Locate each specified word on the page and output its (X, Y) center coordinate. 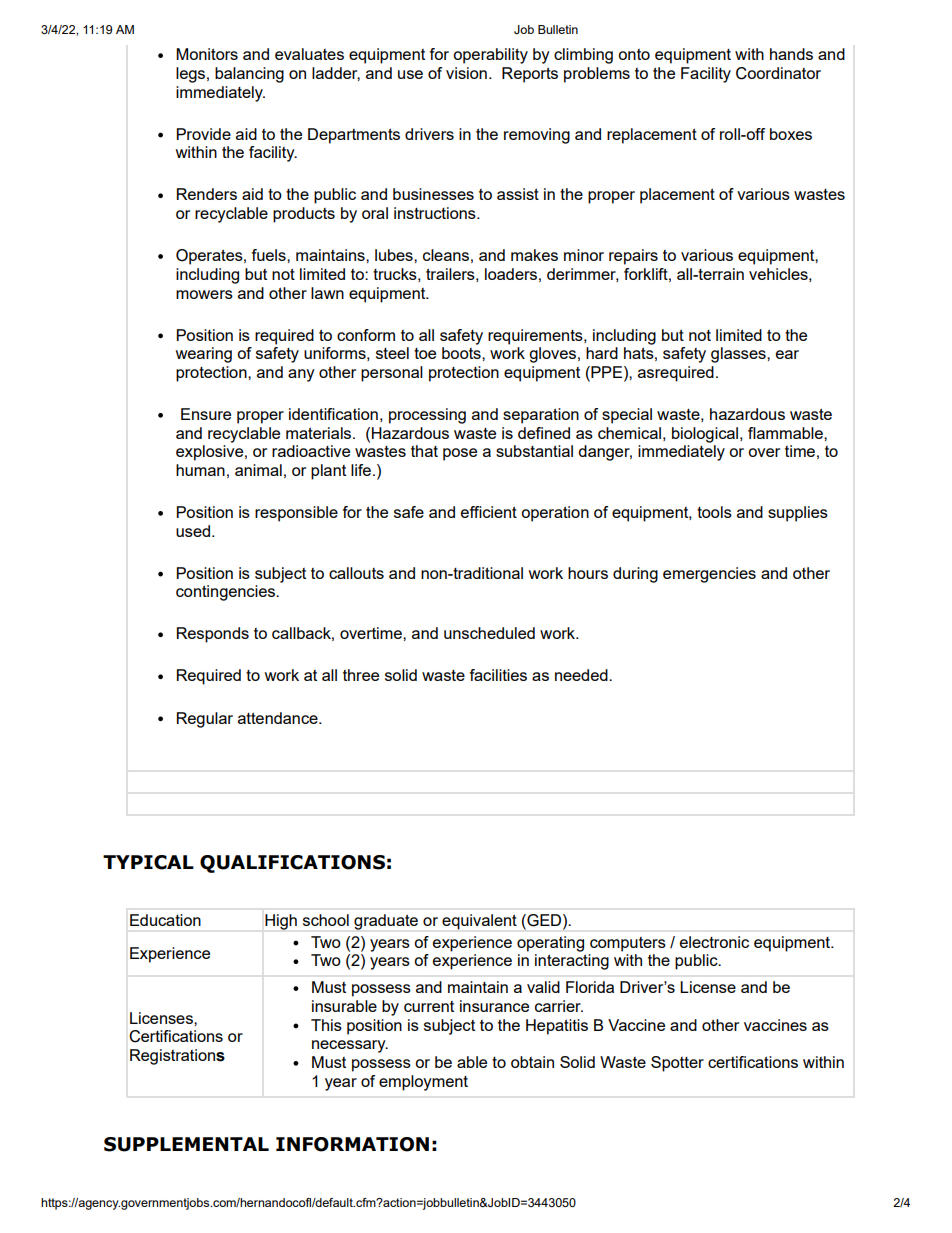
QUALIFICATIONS (292, 864)
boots (462, 353)
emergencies (709, 575)
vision (466, 73)
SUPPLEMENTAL (186, 1144)
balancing (249, 75)
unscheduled (489, 633)
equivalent (479, 922)
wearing (203, 355)
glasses (739, 355)
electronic (714, 942)
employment (423, 1083)
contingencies (226, 593)
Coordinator (778, 73)
